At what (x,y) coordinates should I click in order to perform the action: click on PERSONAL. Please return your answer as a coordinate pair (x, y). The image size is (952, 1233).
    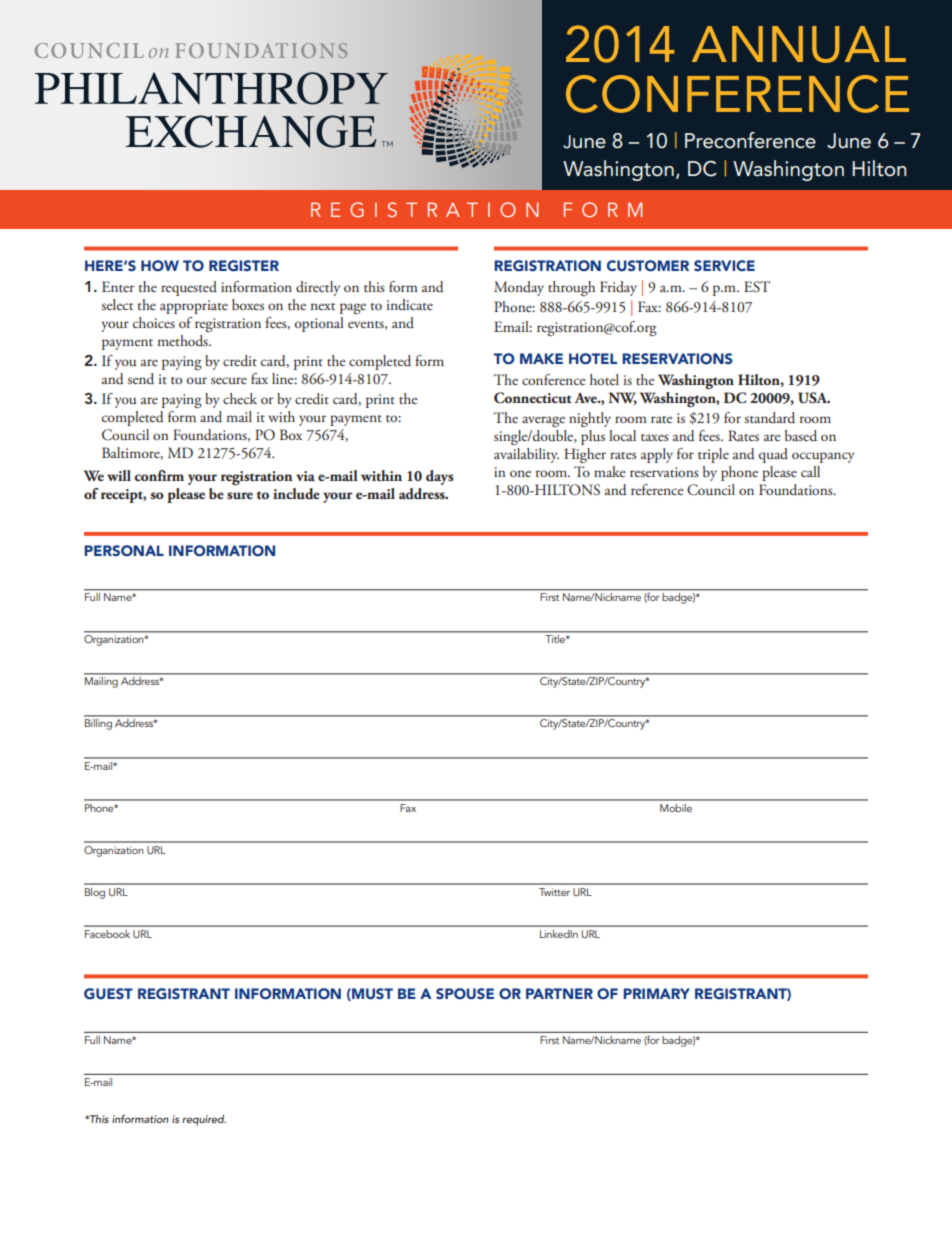
    Looking at the image, I should click on (124, 551).
